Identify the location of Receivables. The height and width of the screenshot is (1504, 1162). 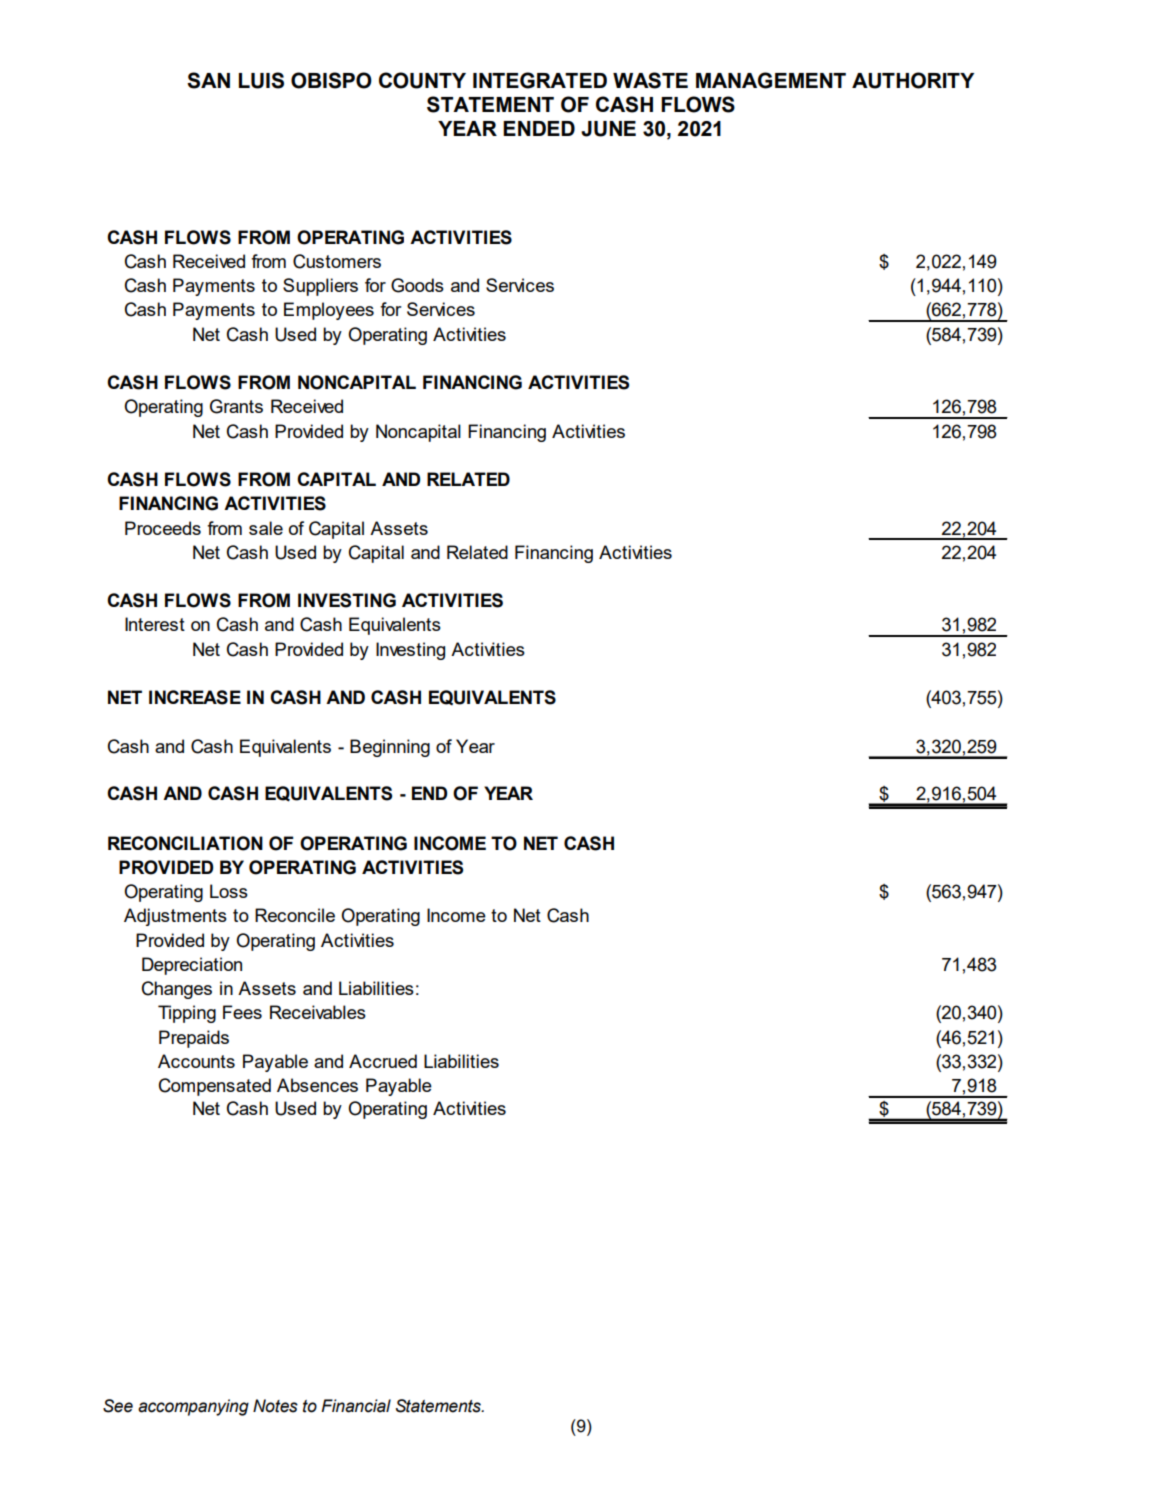
(318, 1012).
